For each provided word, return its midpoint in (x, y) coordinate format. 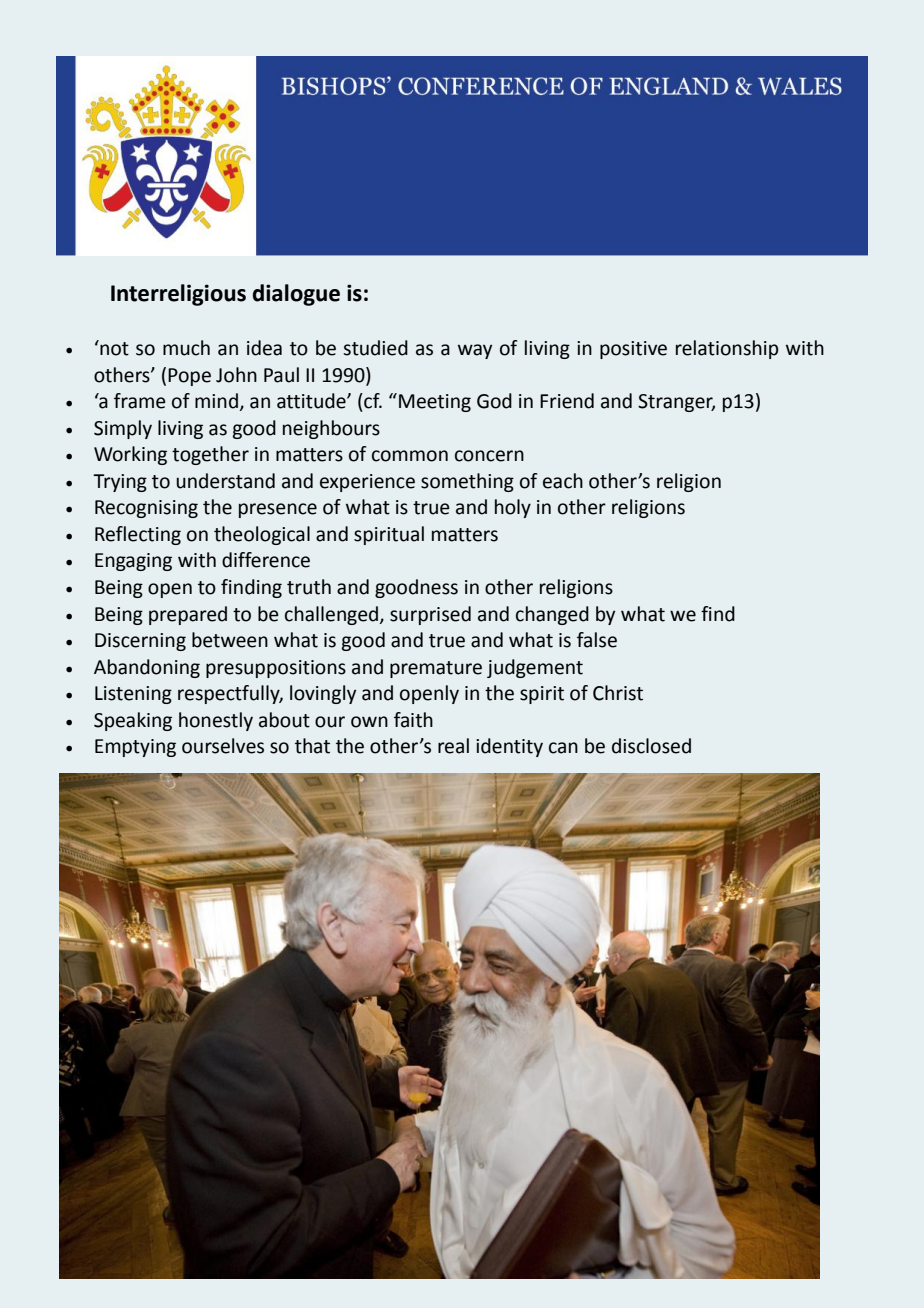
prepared (188, 615)
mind (216, 401)
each (563, 481)
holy (513, 508)
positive (633, 350)
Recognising (146, 509)
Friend (567, 401)
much (186, 348)
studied (375, 348)
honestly (216, 721)
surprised (430, 615)
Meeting (435, 403)
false (597, 640)
